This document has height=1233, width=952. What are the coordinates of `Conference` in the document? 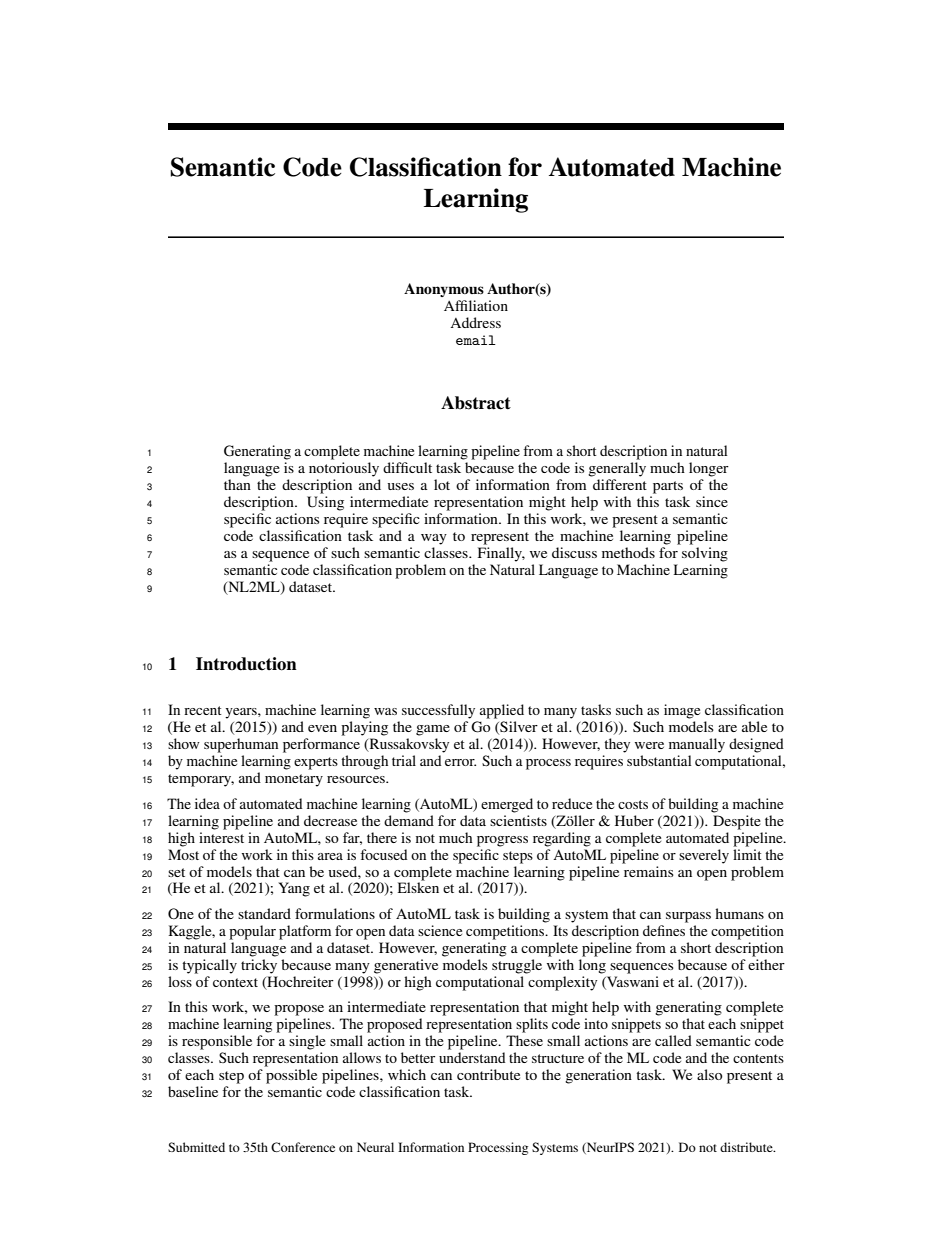 It's located at (303, 1147).
